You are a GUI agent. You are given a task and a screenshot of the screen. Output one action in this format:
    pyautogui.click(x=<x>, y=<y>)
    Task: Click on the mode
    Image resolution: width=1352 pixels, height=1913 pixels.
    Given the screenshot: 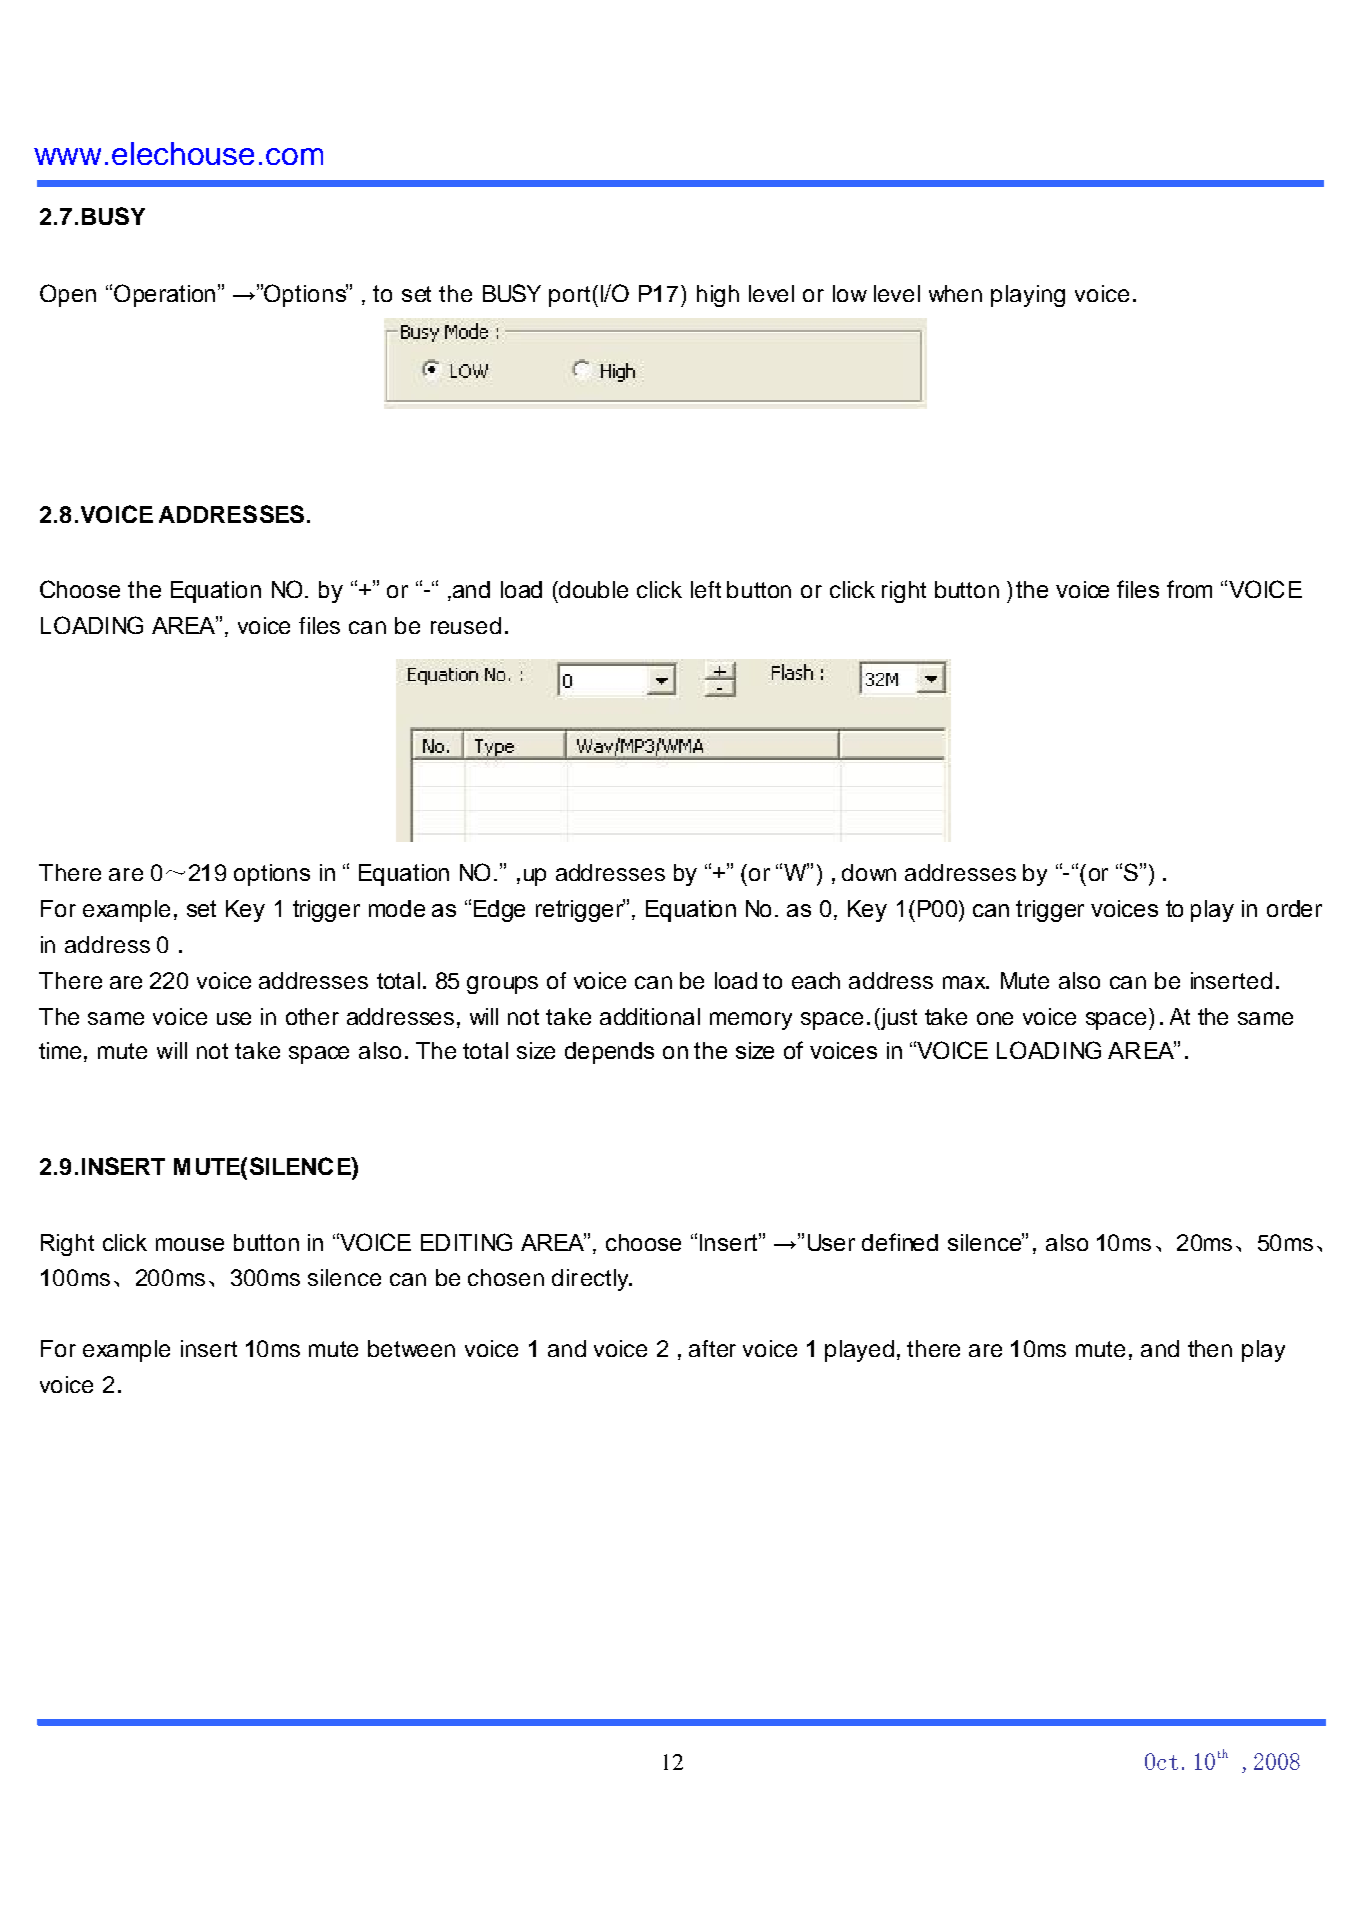 What is the action you would take?
    pyautogui.click(x=397, y=908)
